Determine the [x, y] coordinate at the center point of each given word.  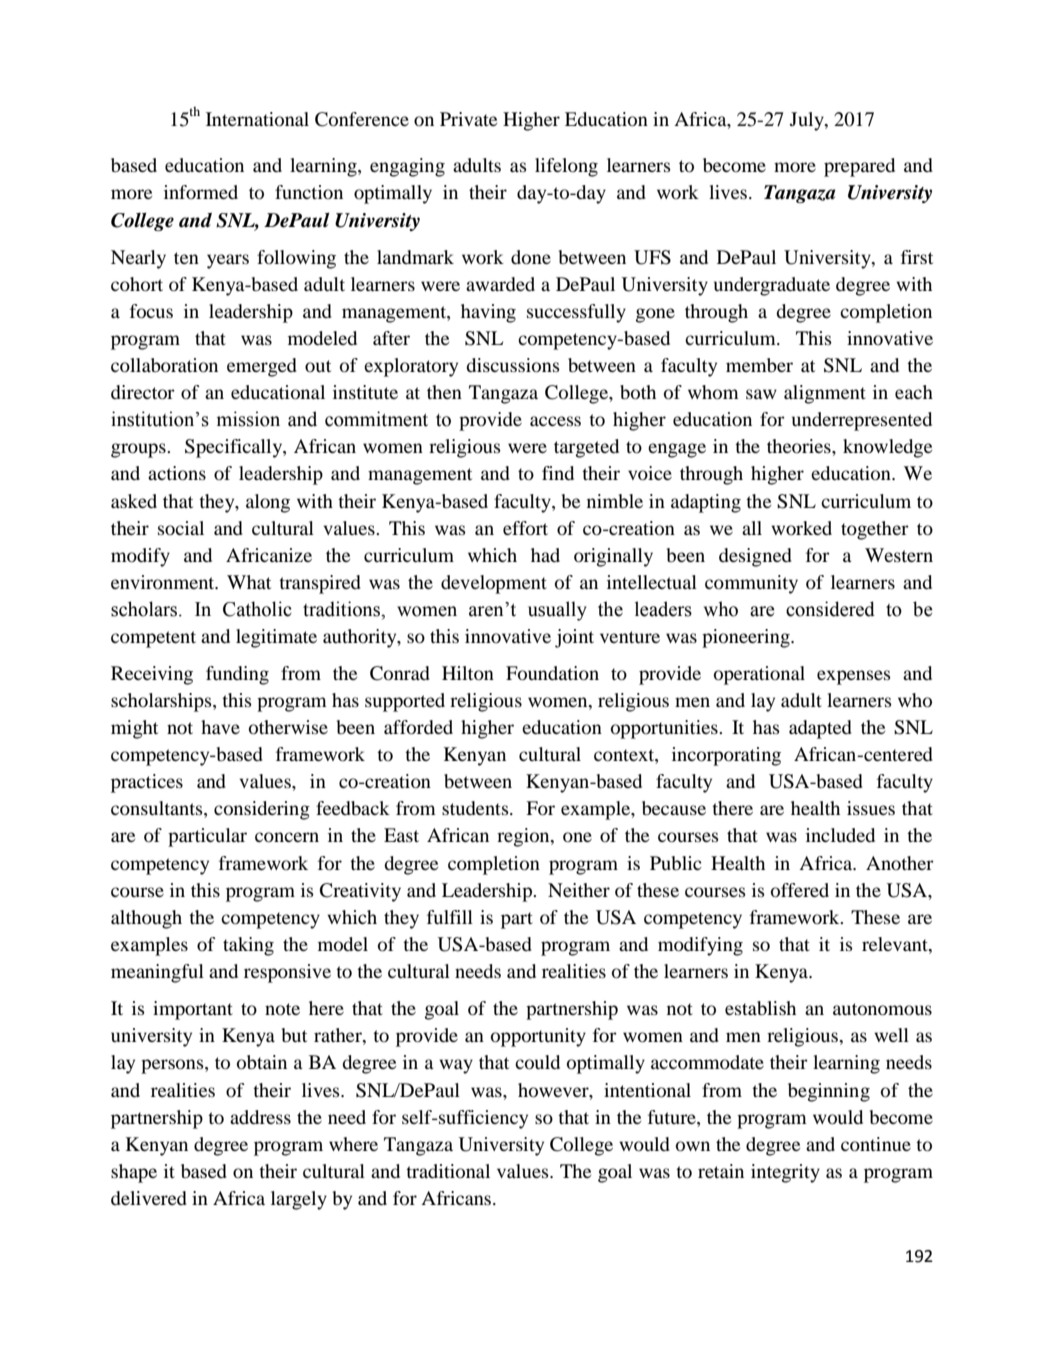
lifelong [566, 167]
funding [237, 675]
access [555, 421]
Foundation [552, 673]
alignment [825, 394]
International [257, 119]
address [260, 1117]
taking [248, 946]
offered [800, 890]
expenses [854, 677]
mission [248, 419]
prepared [859, 167]
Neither [579, 890]
